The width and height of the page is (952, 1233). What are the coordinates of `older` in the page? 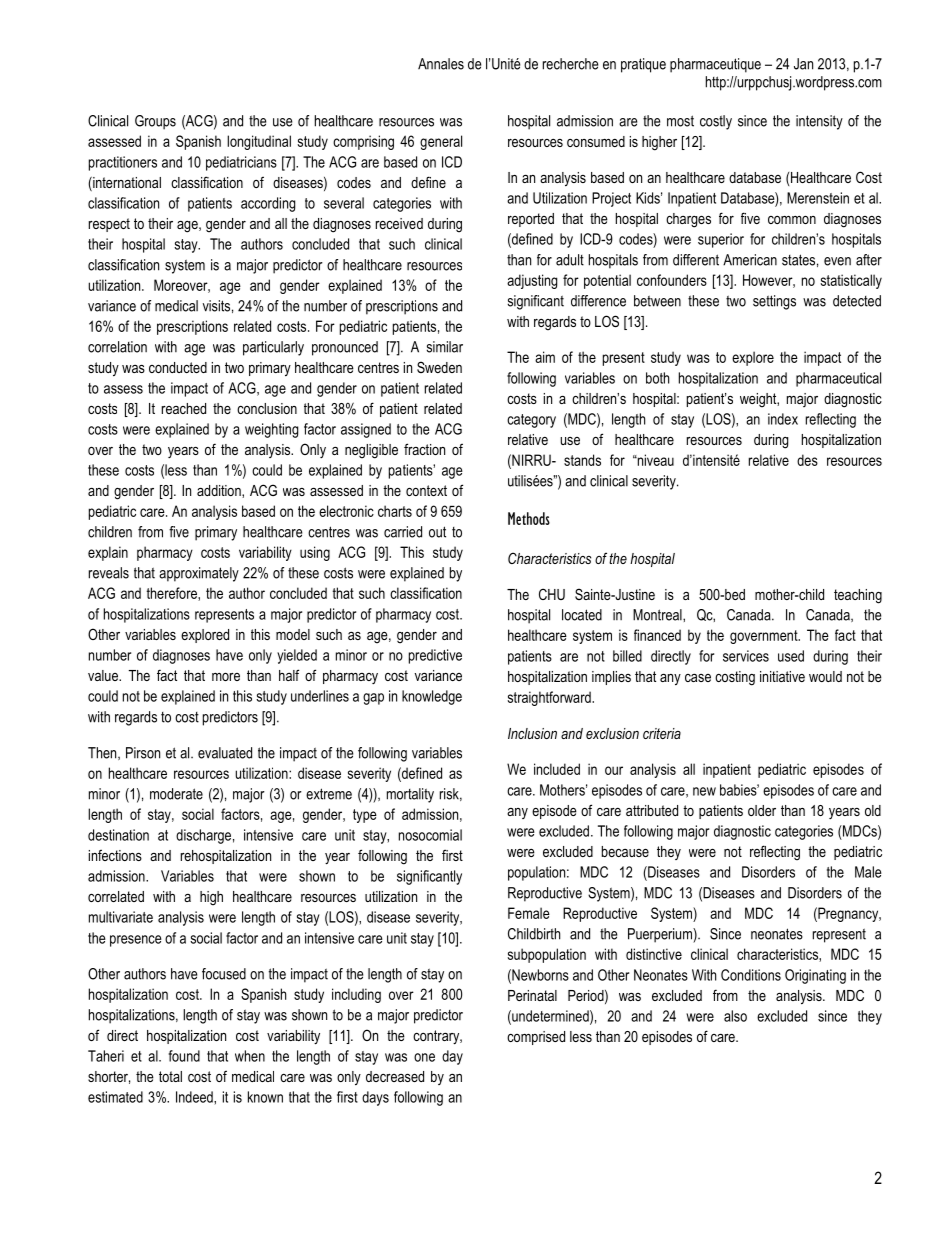 It's located at (762, 810).
